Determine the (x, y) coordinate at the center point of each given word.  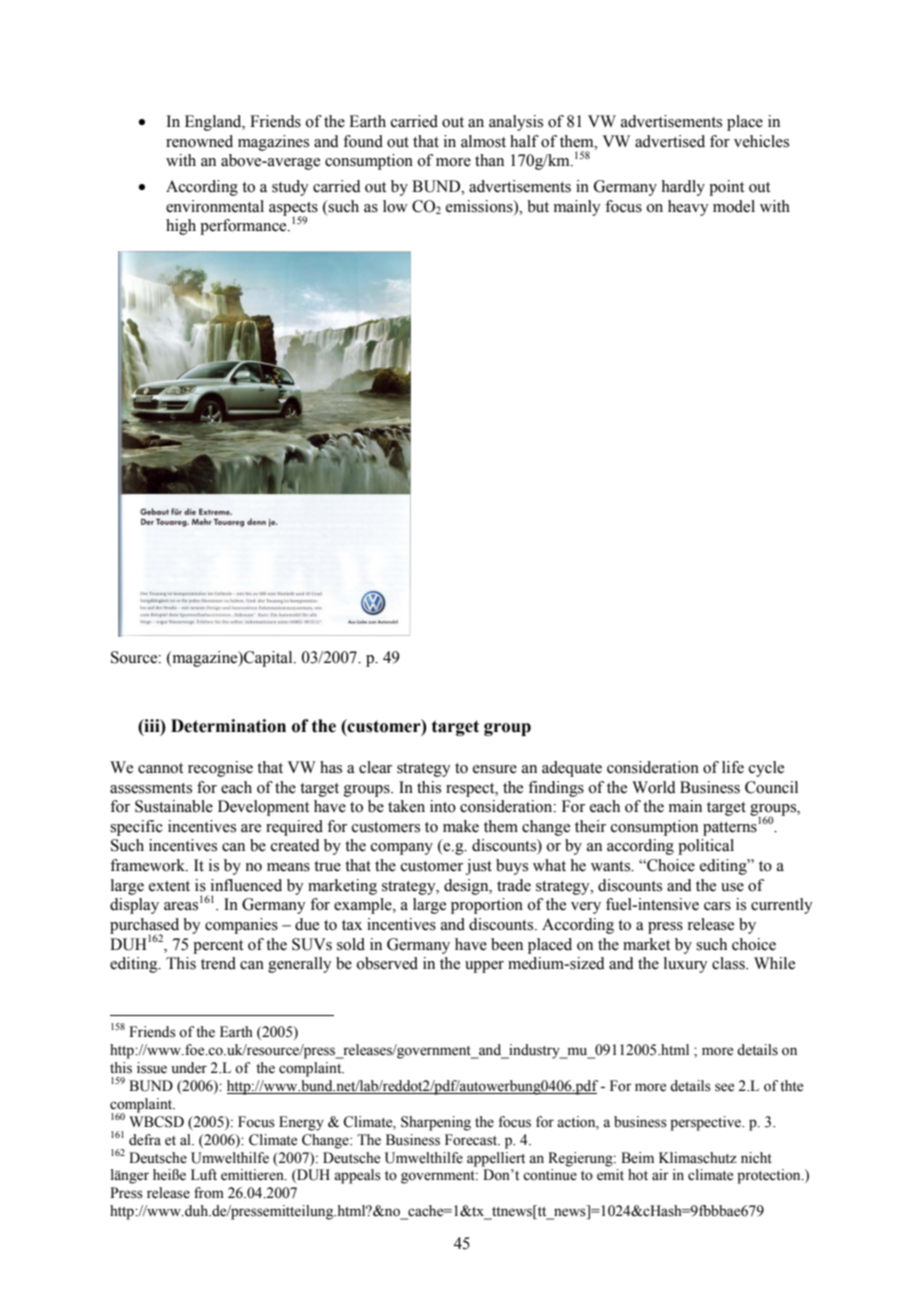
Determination (228, 726)
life (733, 767)
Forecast (472, 1140)
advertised (670, 141)
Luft (204, 1175)
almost (483, 141)
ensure (495, 769)
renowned (199, 141)
